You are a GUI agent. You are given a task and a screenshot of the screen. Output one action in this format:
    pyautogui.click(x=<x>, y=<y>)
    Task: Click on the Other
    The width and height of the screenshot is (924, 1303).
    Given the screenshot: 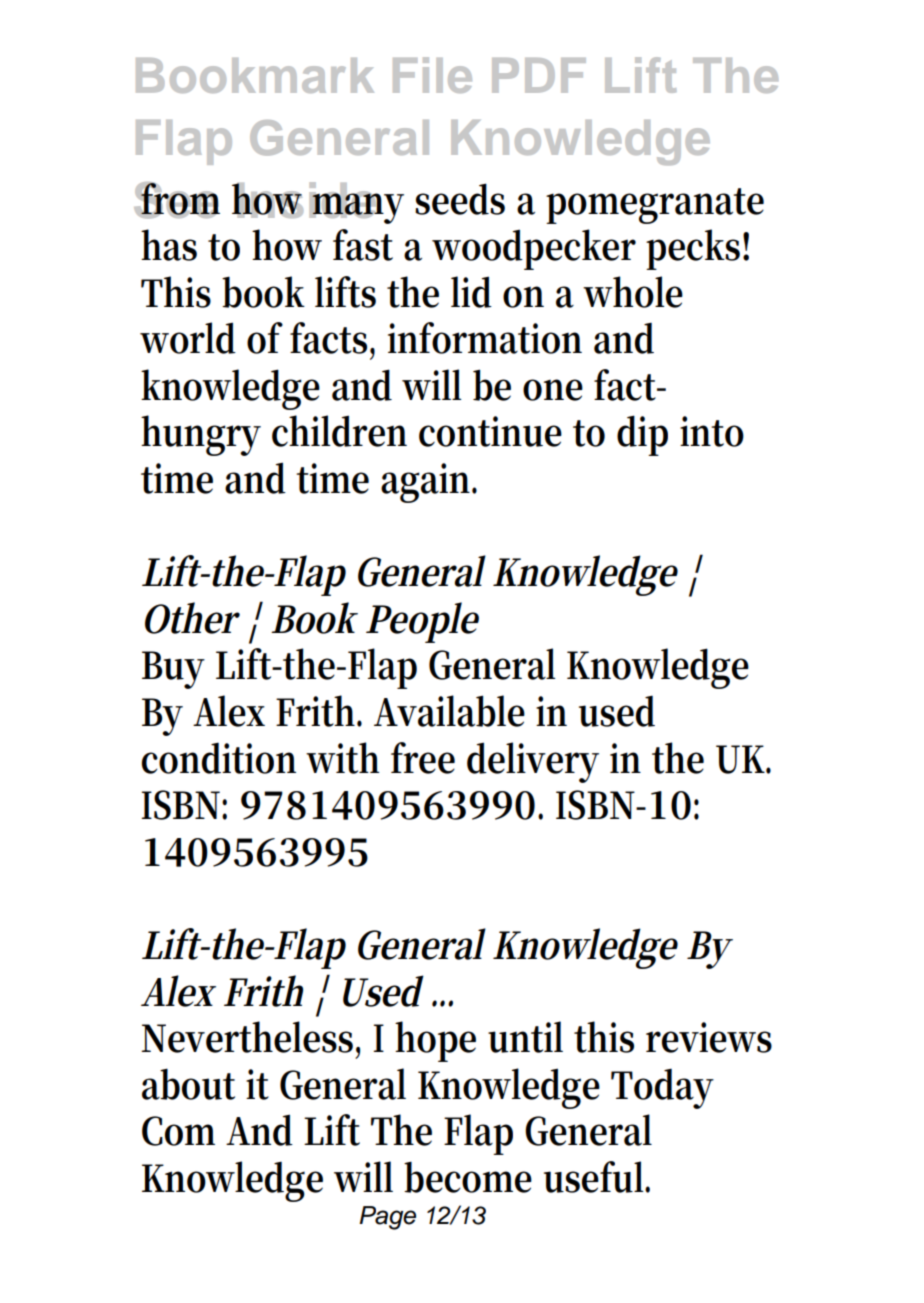 What is the action you would take?
    pyautogui.click(x=192, y=618)
